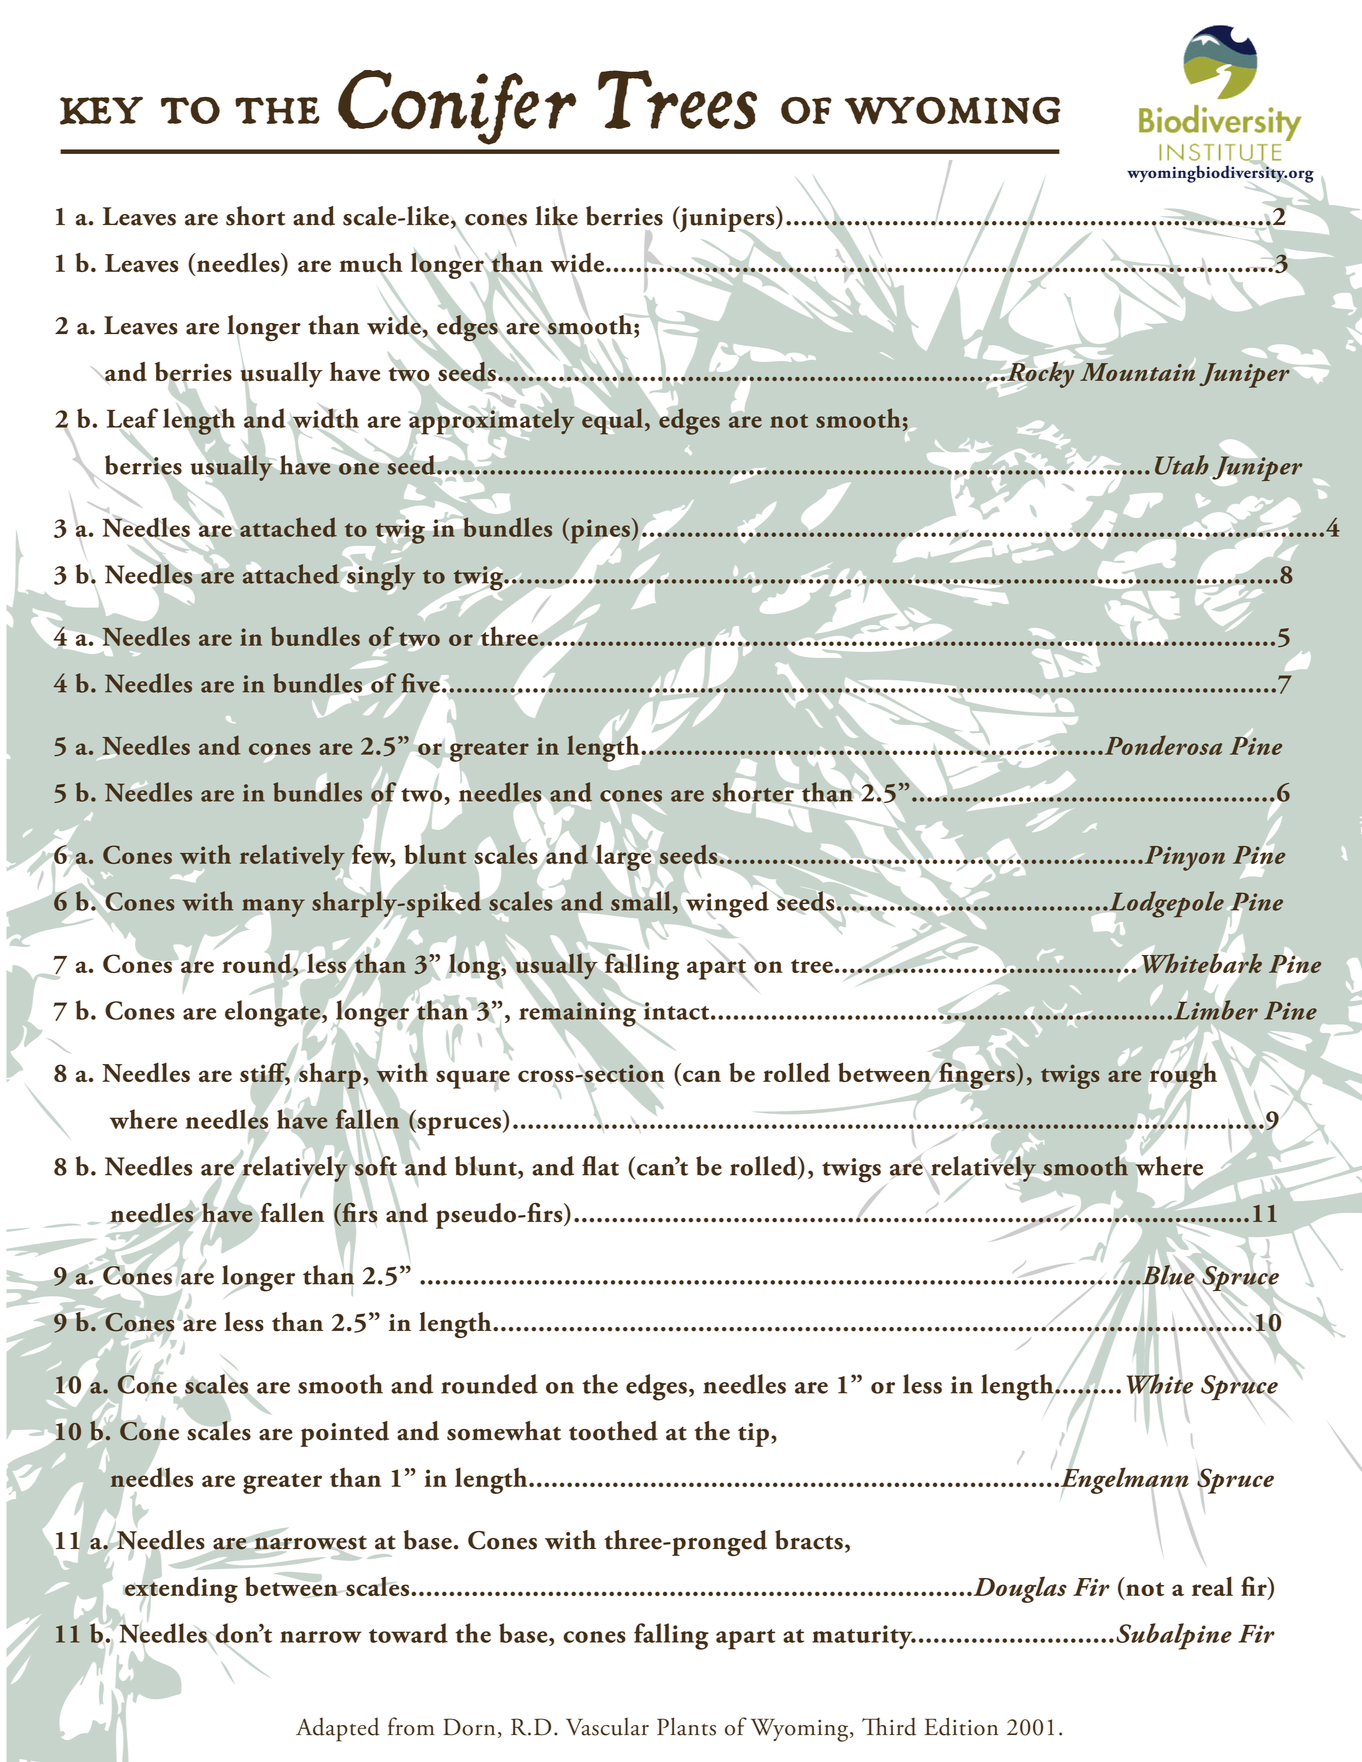  What do you see at coordinates (344, 1434) in the screenshot?
I see `pointed` at bounding box center [344, 1434].
